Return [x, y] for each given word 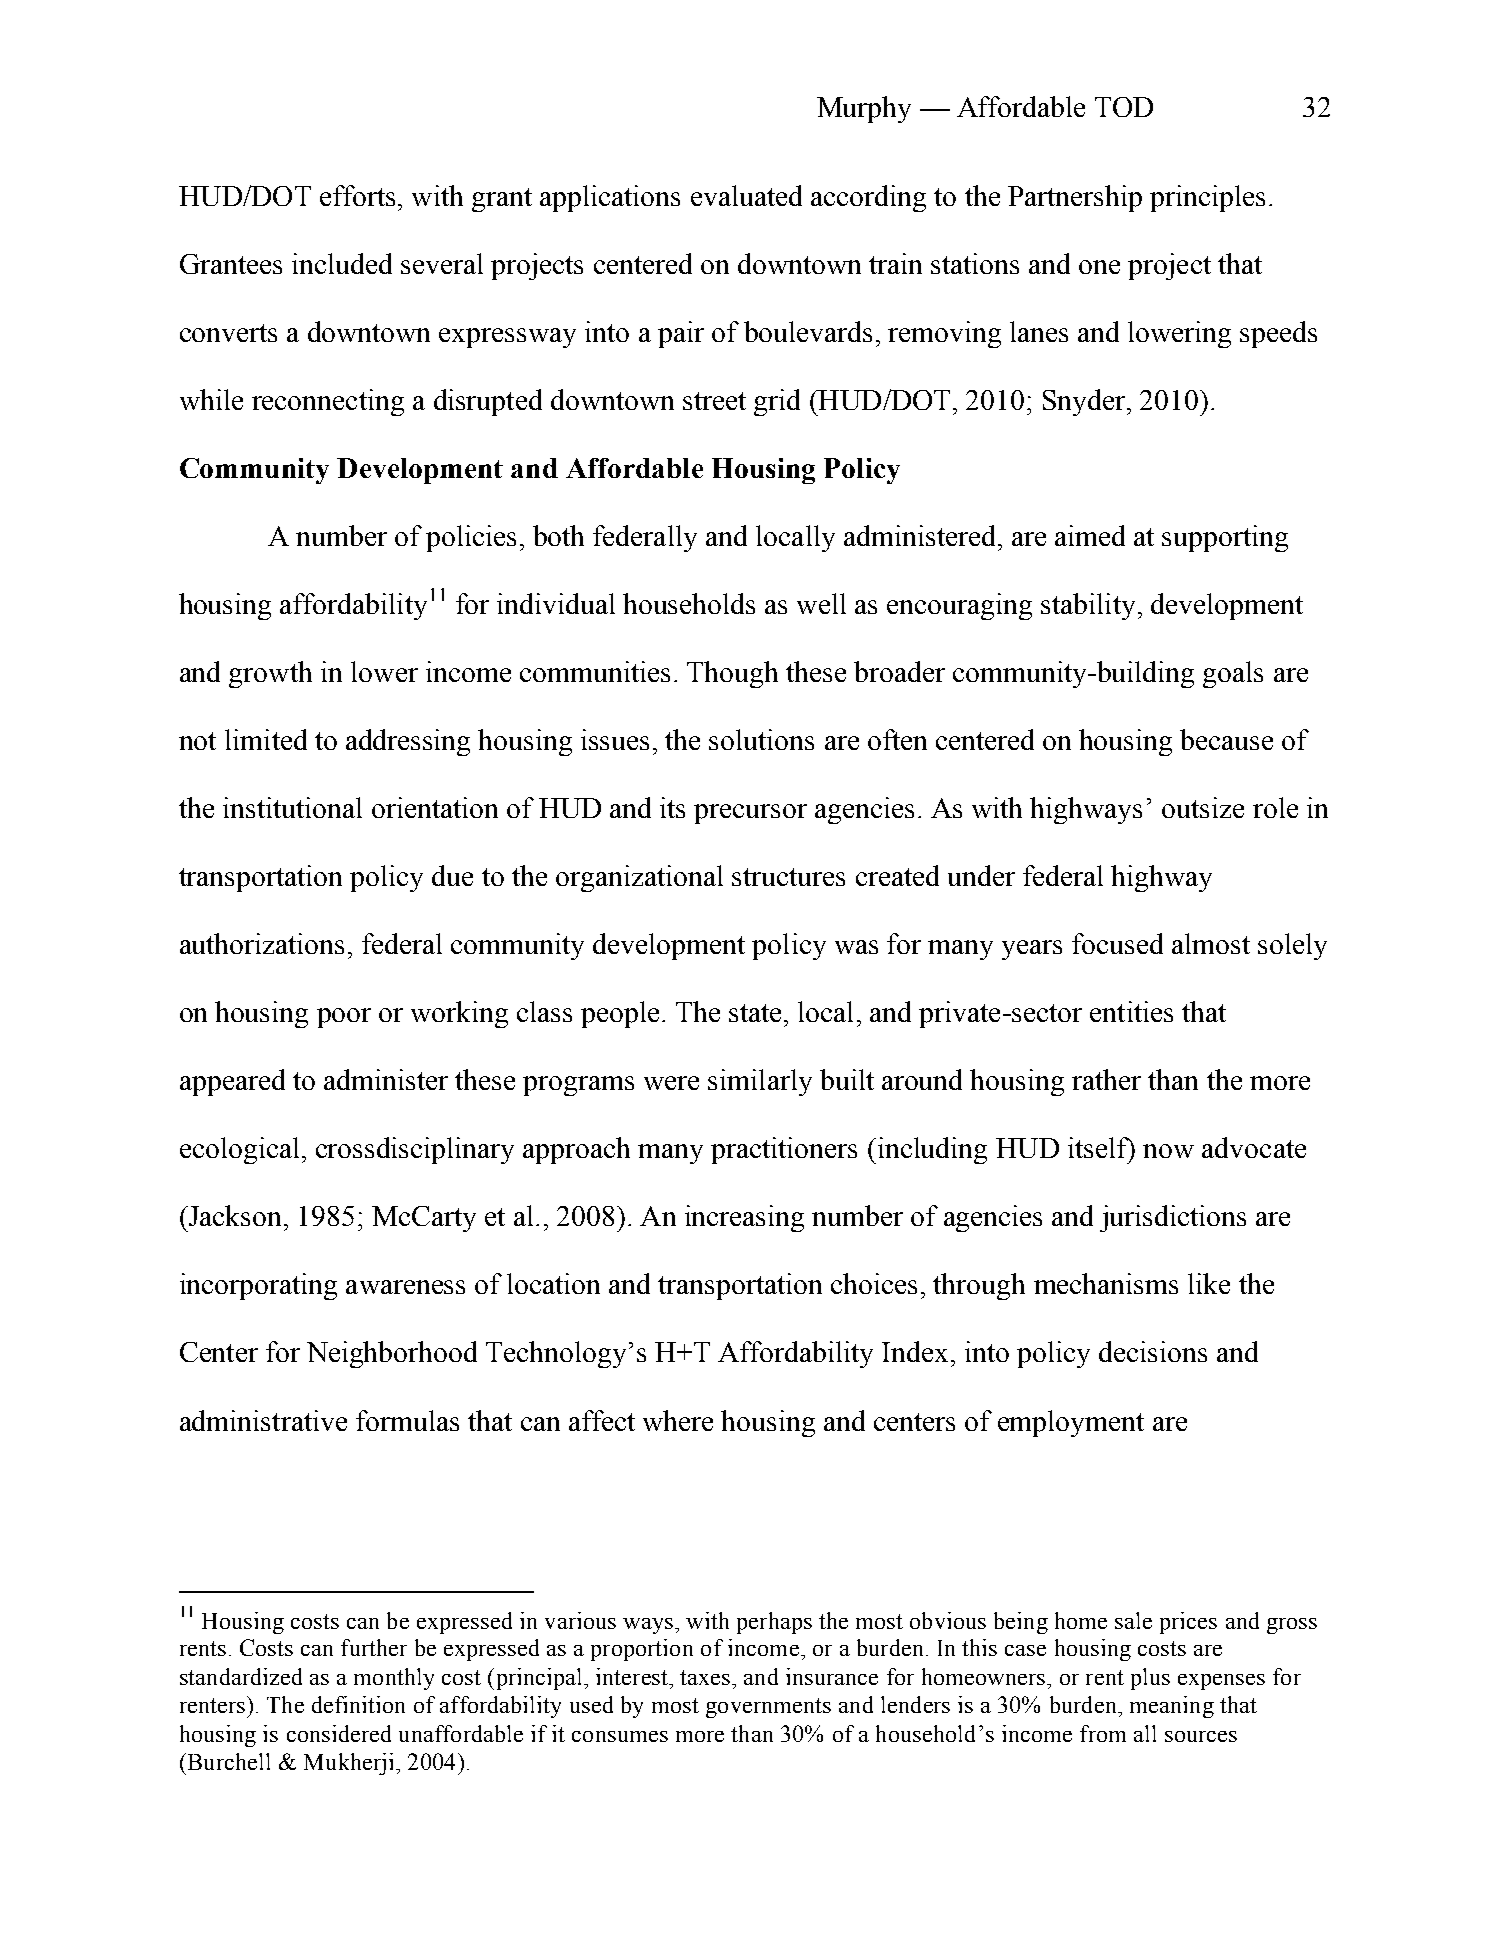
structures [788, 877]
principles [1207, 198]
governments [768, 1708]
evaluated [746, 195]
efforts [357, 195]
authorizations [262, 943]
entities [1131, 1011]
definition [358, 1704]
